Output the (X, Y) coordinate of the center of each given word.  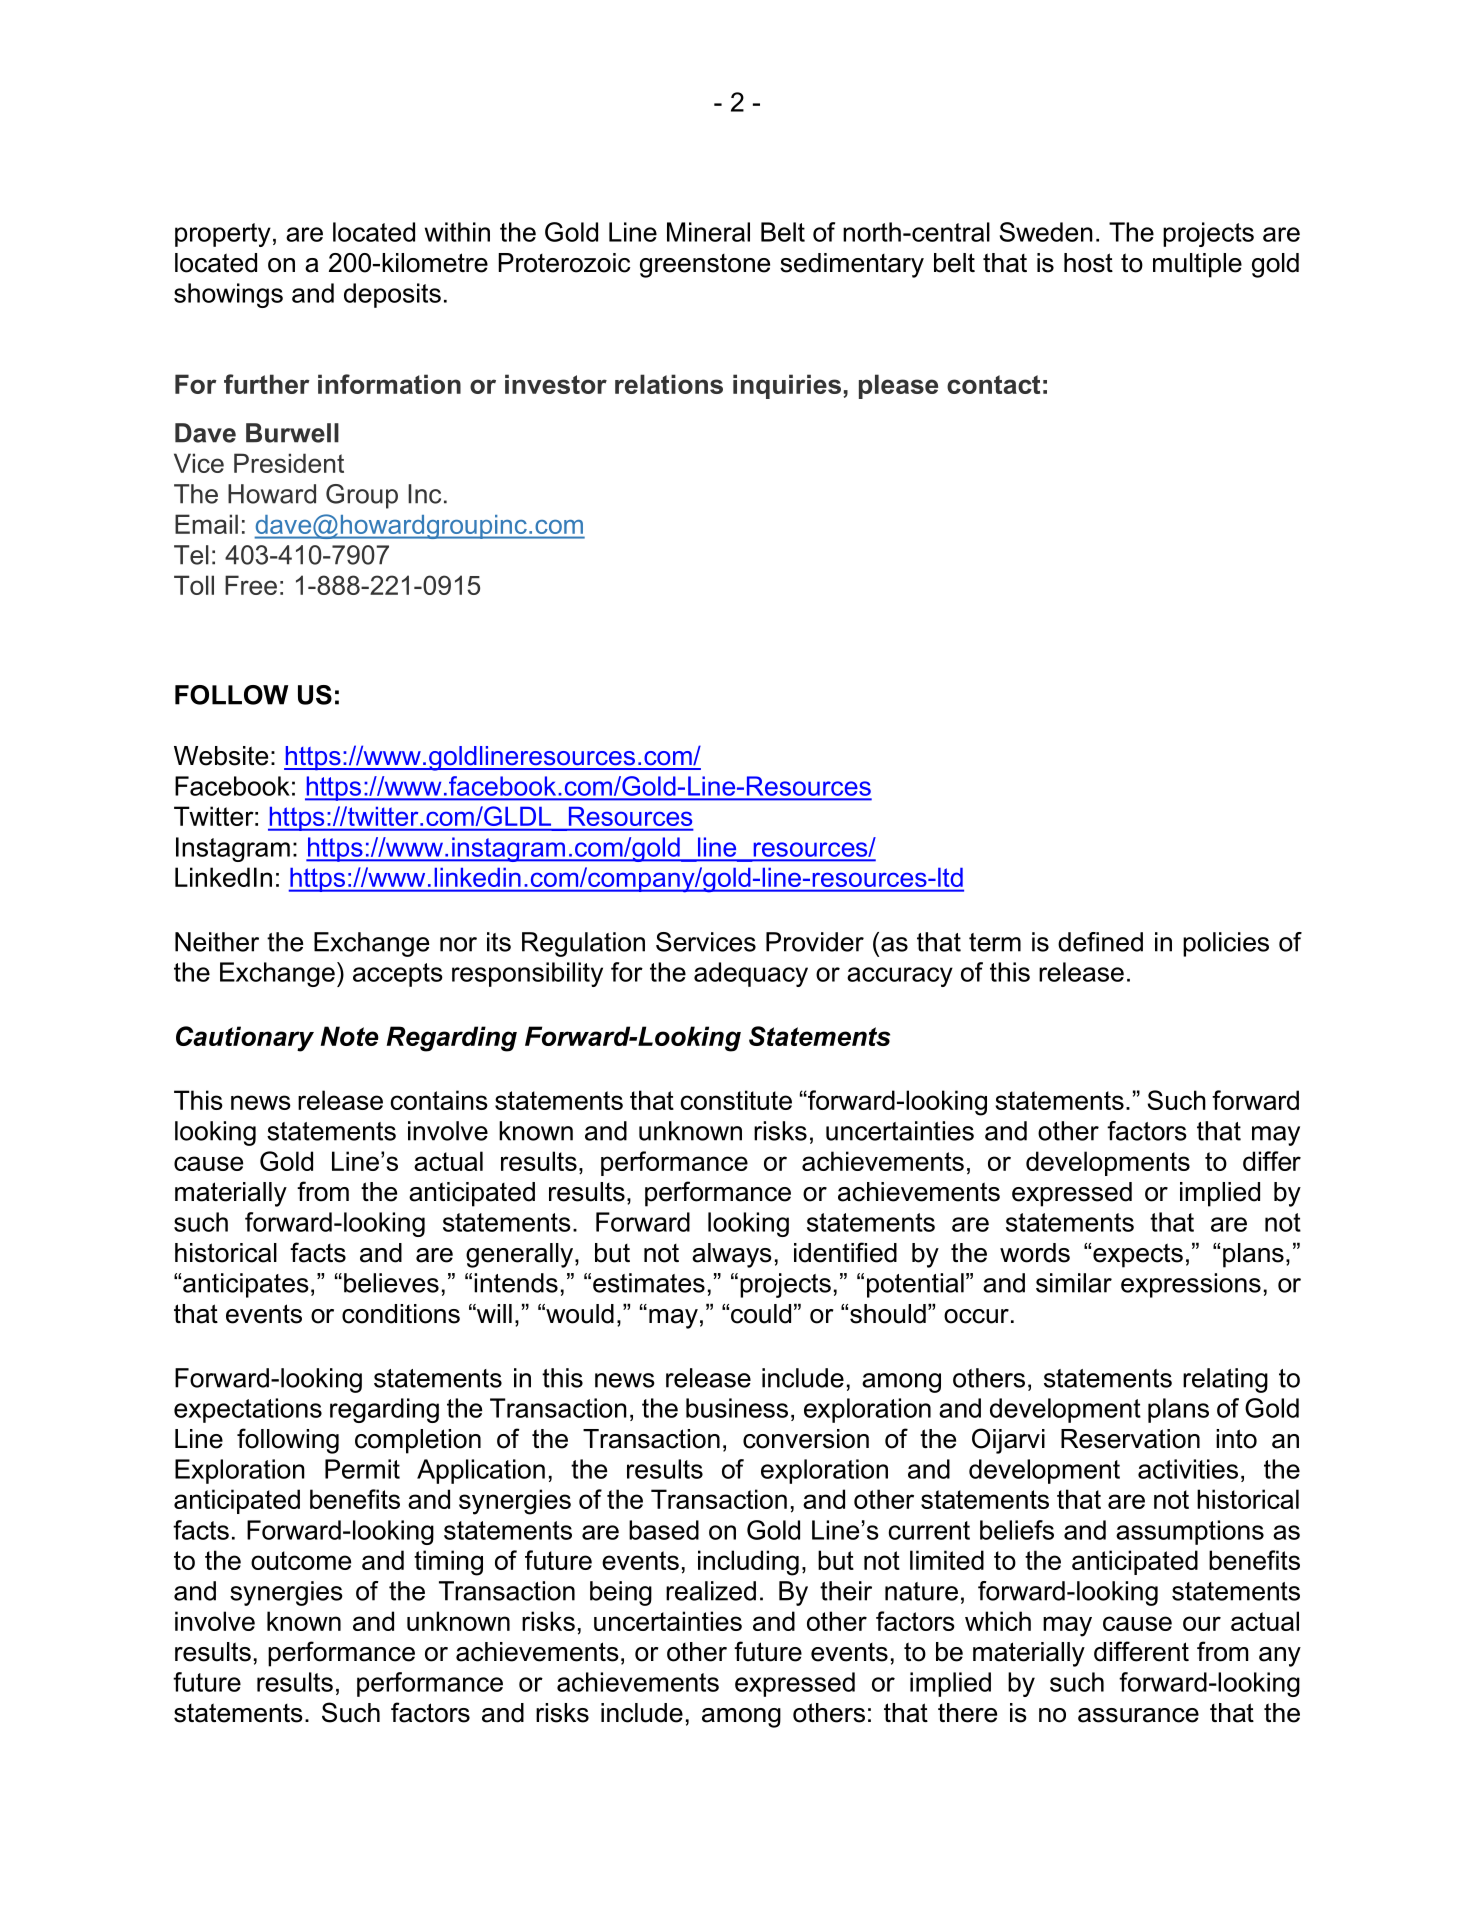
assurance (1138, 1715)
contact (993, 384)
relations (669, 384)
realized (711, 1591)
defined (1100, 942)
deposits (392, 295)
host (1088, 263)
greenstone (705, 266)
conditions (401, 1314)
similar (1074, 1283)
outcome (301, 1560)
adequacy (751, 974)
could (761, 1314)
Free (251, 585)
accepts (398, 975)
